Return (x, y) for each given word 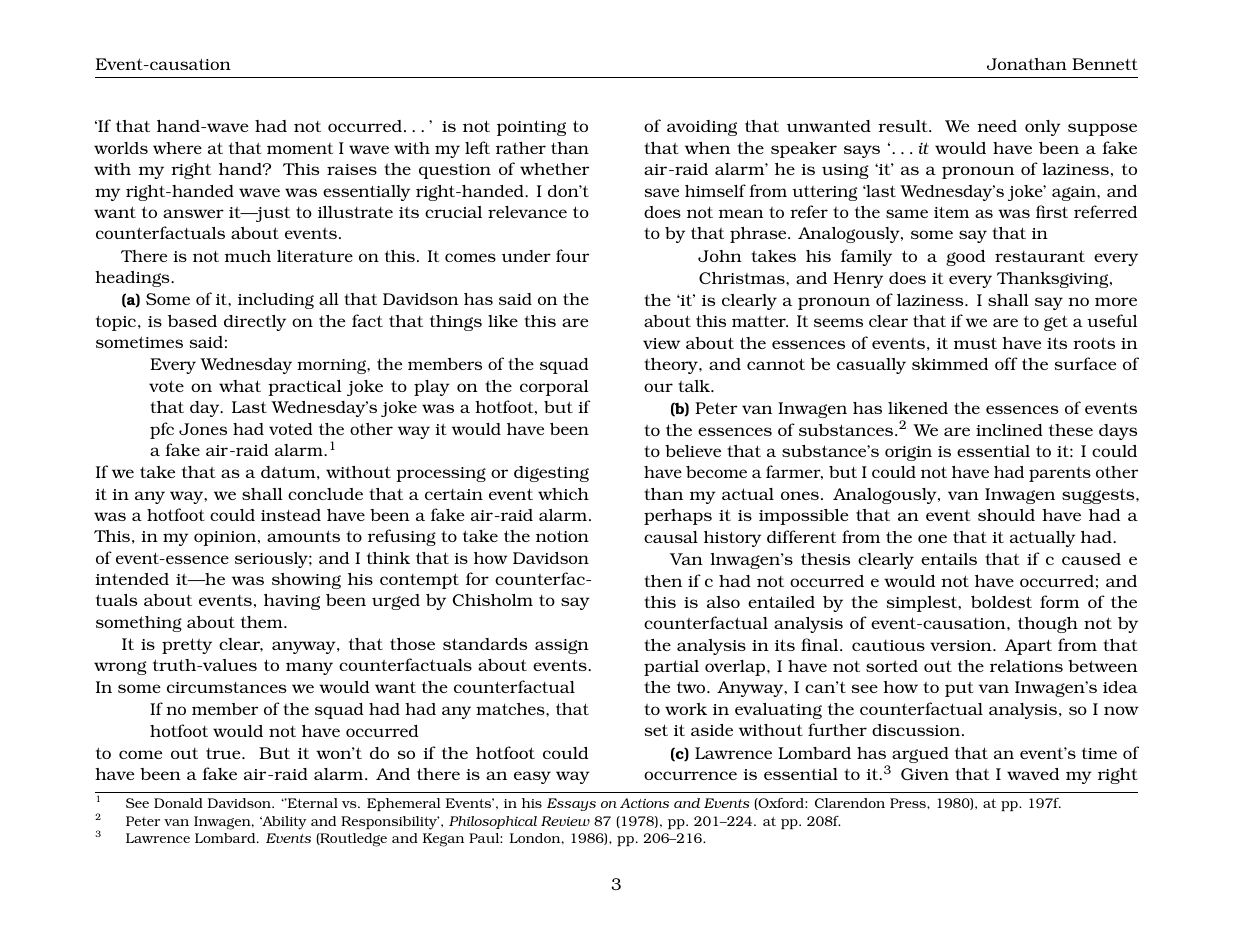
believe (693, 451)
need (997, 126)
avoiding (702, 128)
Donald (178, 803)
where (177, 148)
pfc (162, 430)
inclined (1009, 430)
